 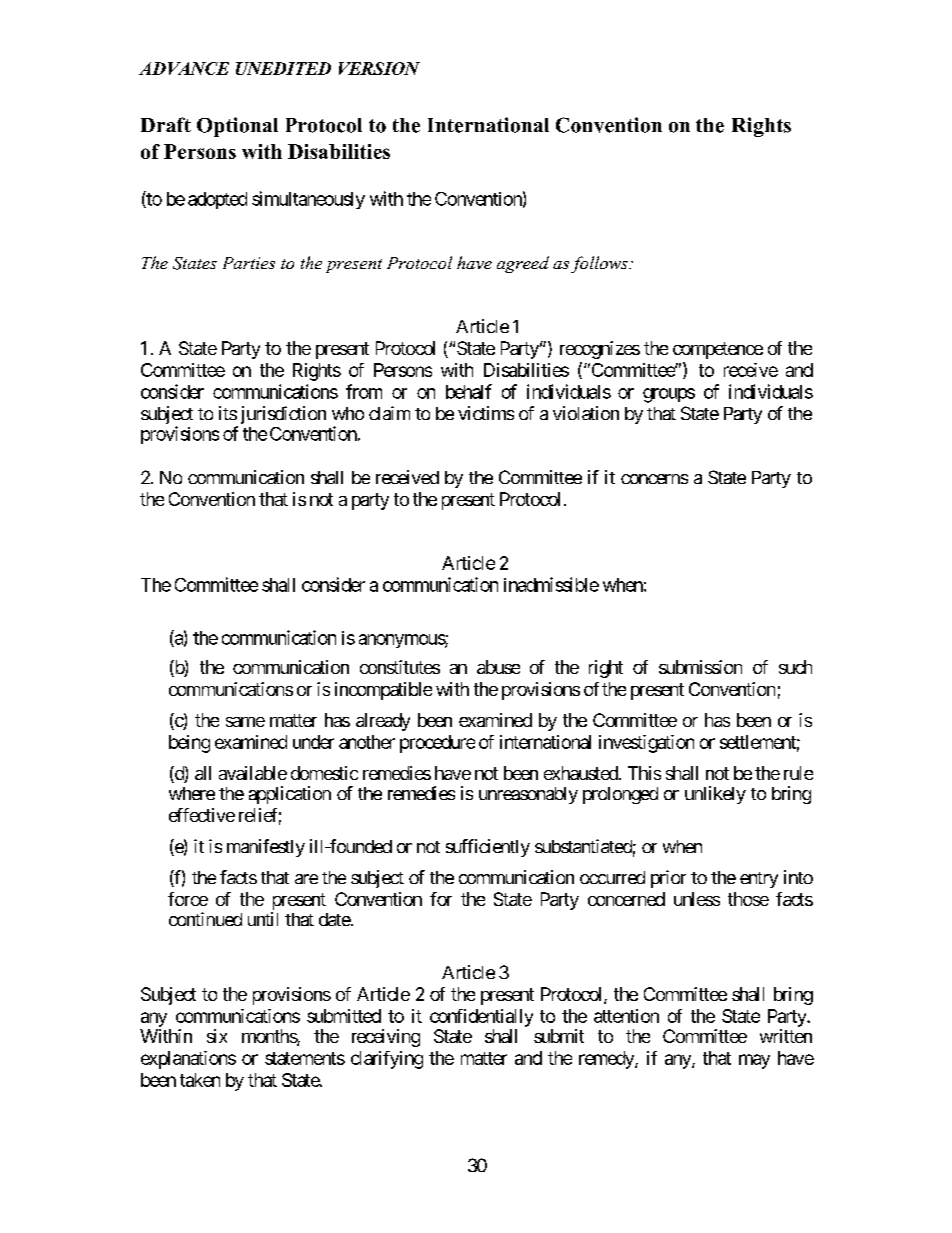 I want to click on same, so click(x=245, y=722).
